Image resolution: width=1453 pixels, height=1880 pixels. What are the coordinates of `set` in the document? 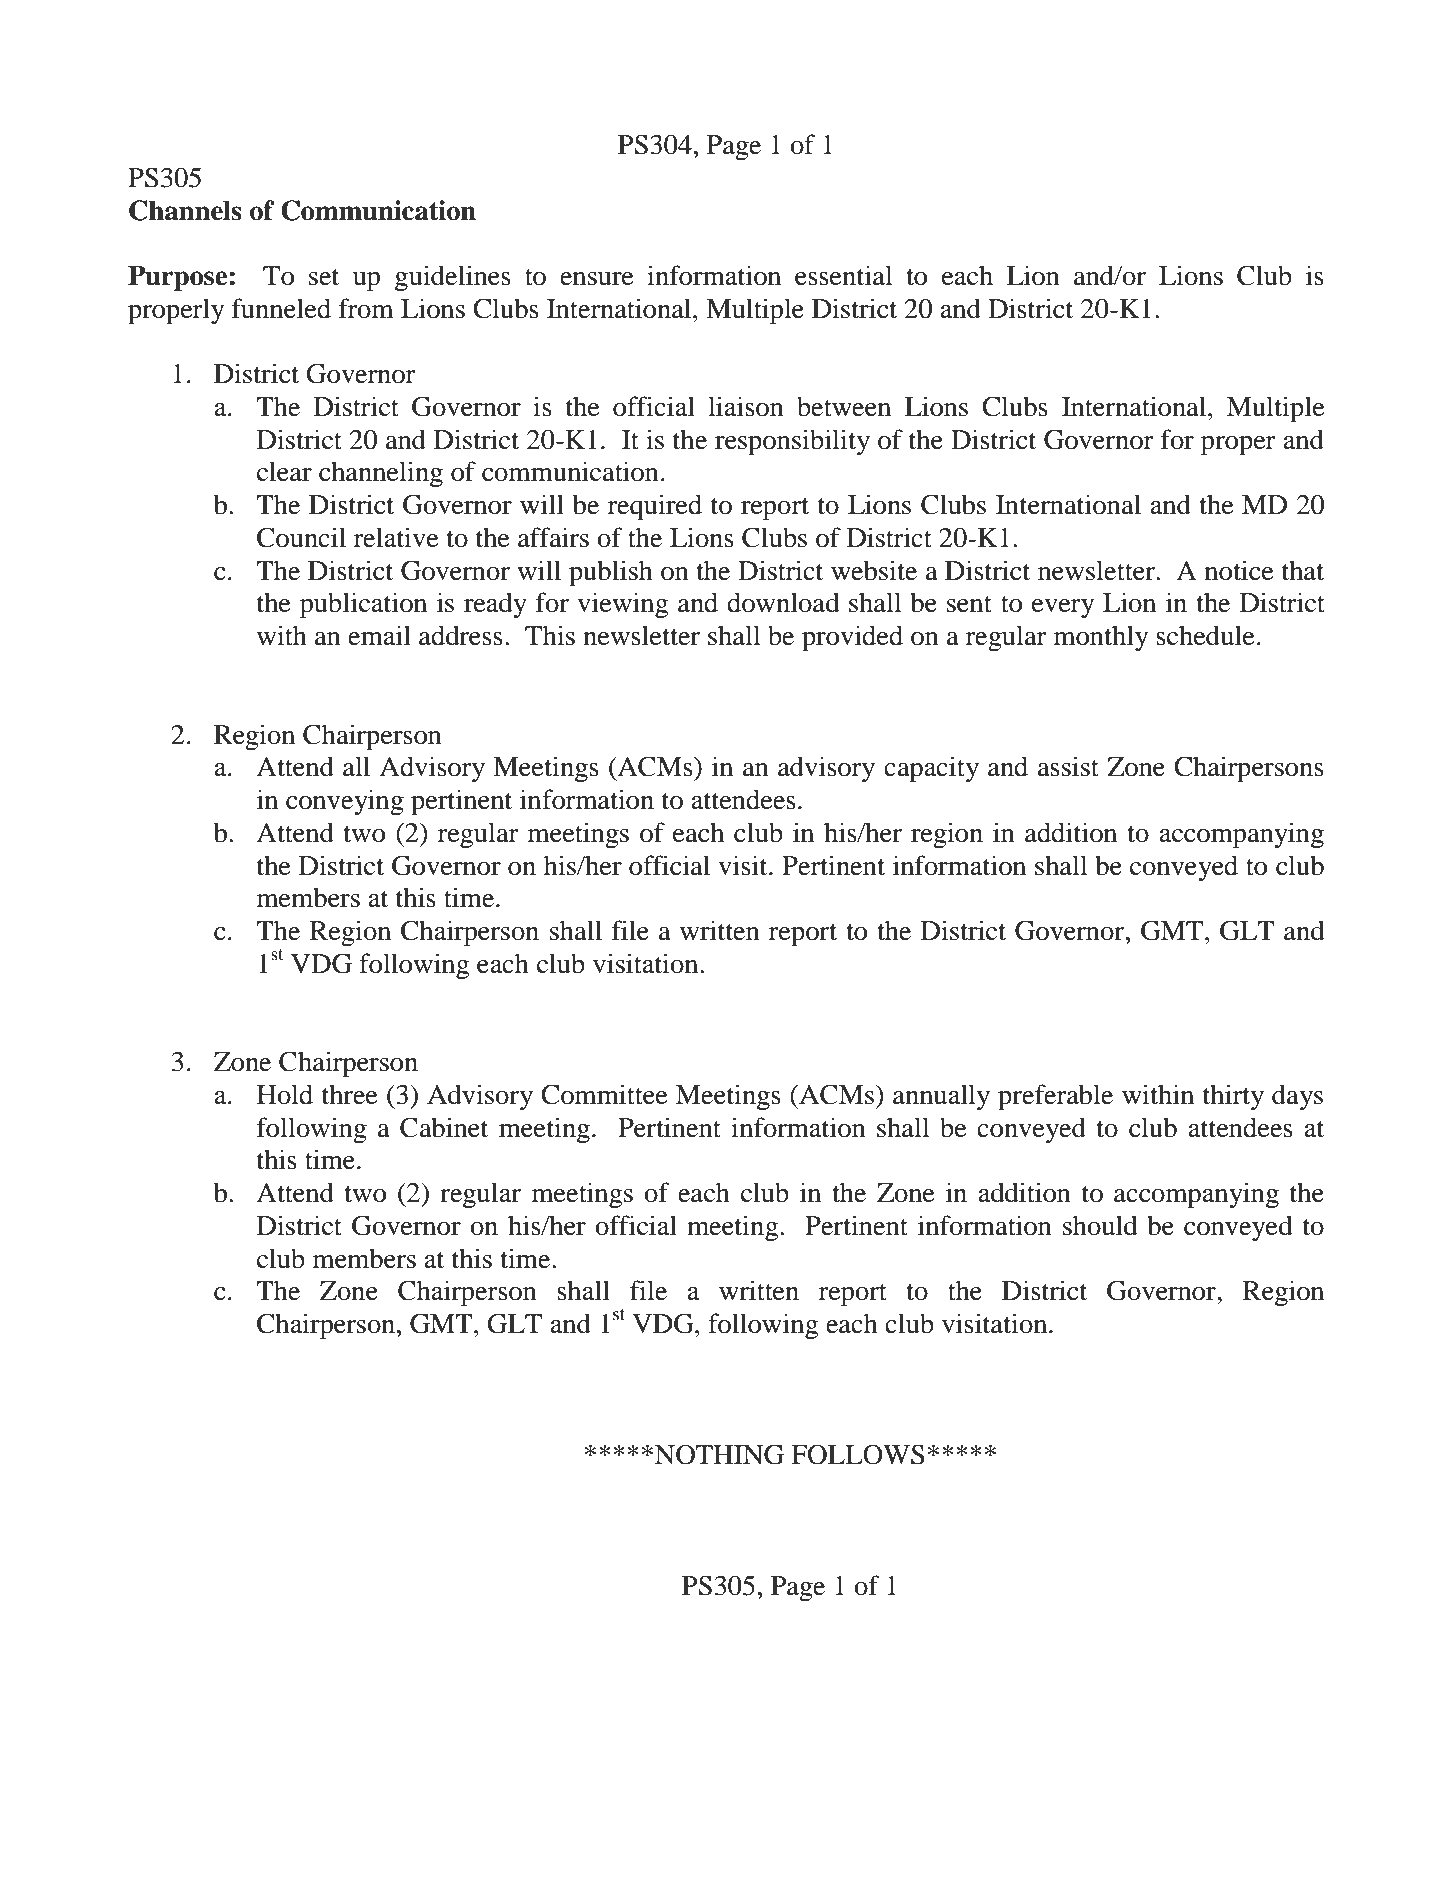 It's located at (324, 277).
